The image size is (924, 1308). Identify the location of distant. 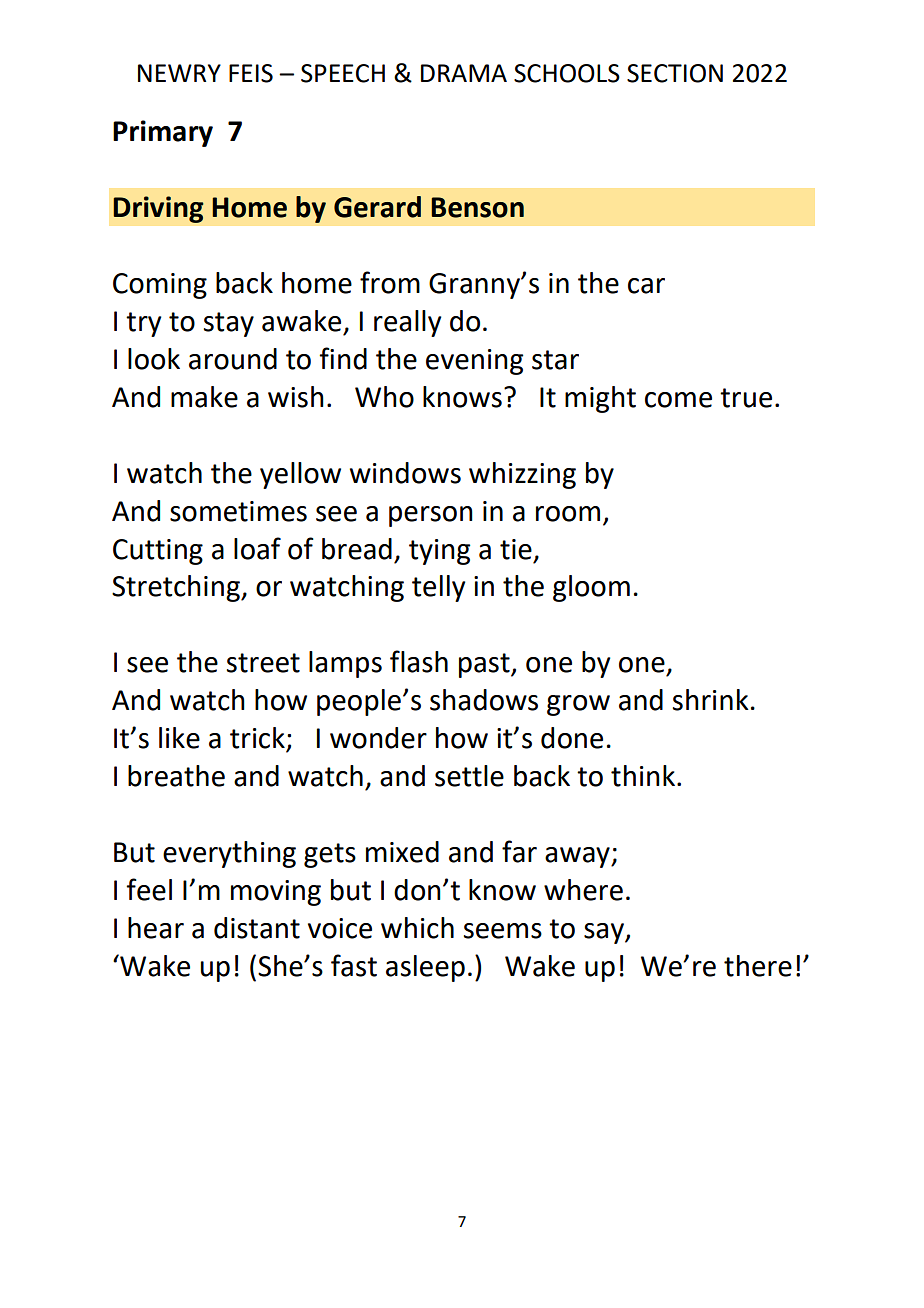
(257, 928).
